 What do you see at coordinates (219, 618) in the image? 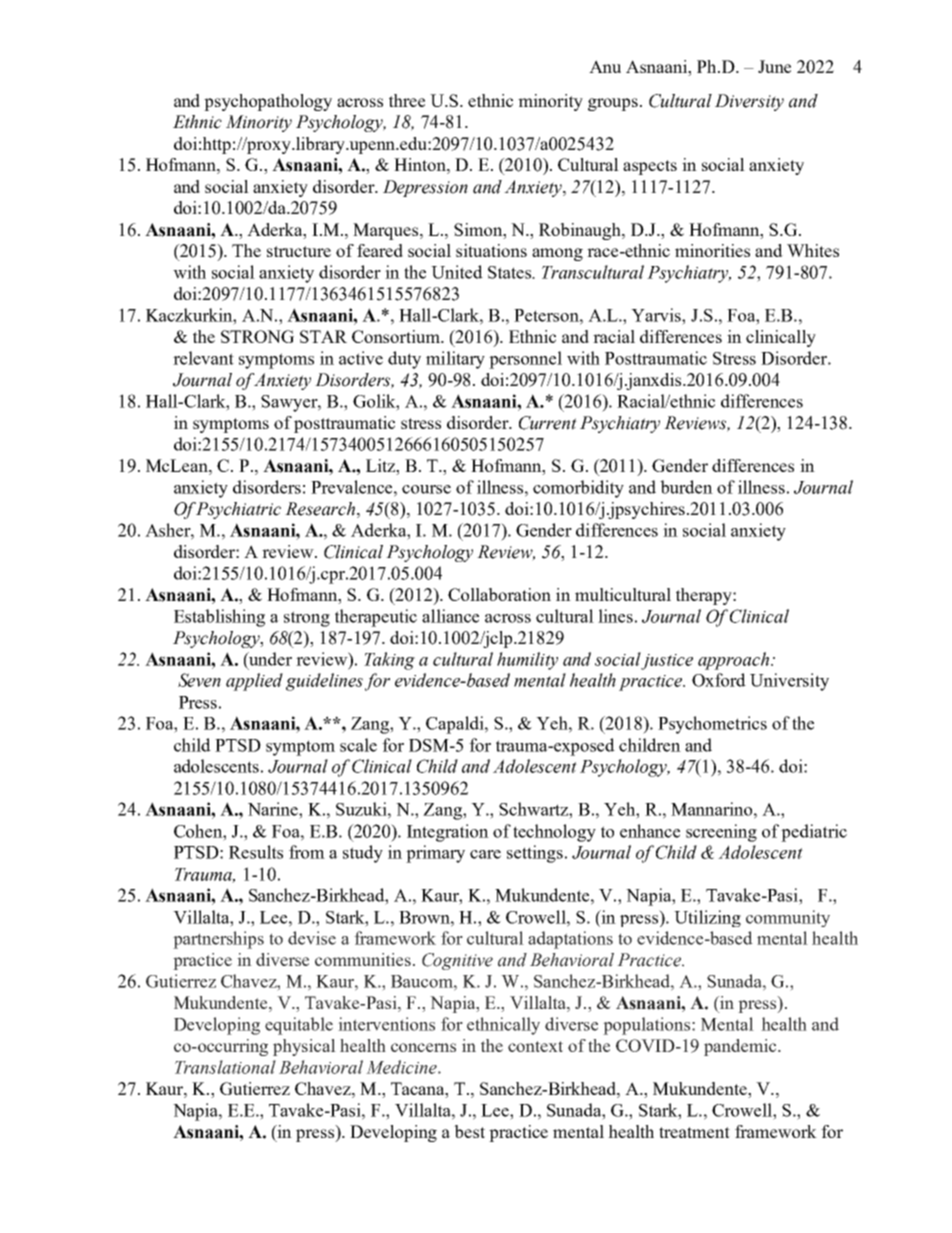
I see `Establishing` at bounding box center [219, 618].
